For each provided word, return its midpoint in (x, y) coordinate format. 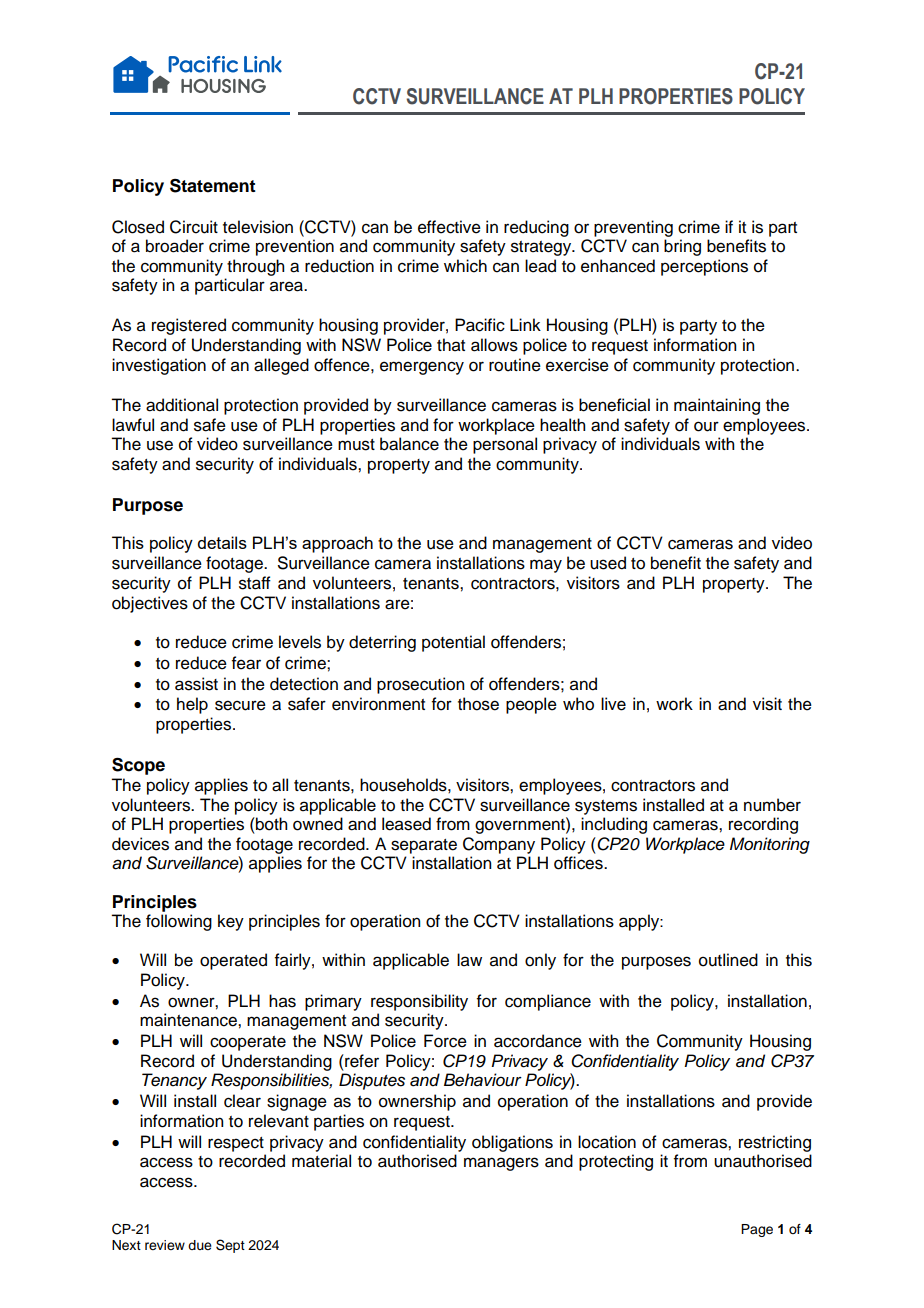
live (613, 704)
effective (449, 227)
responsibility (419, 1002)
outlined (728, 960)
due (200, 1245)
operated (233, 961)
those (478, 704)
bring (682, 247)
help (192, 705)
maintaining (717, 406)
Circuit (194, 227)
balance (409, 444)
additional (182, 405)
